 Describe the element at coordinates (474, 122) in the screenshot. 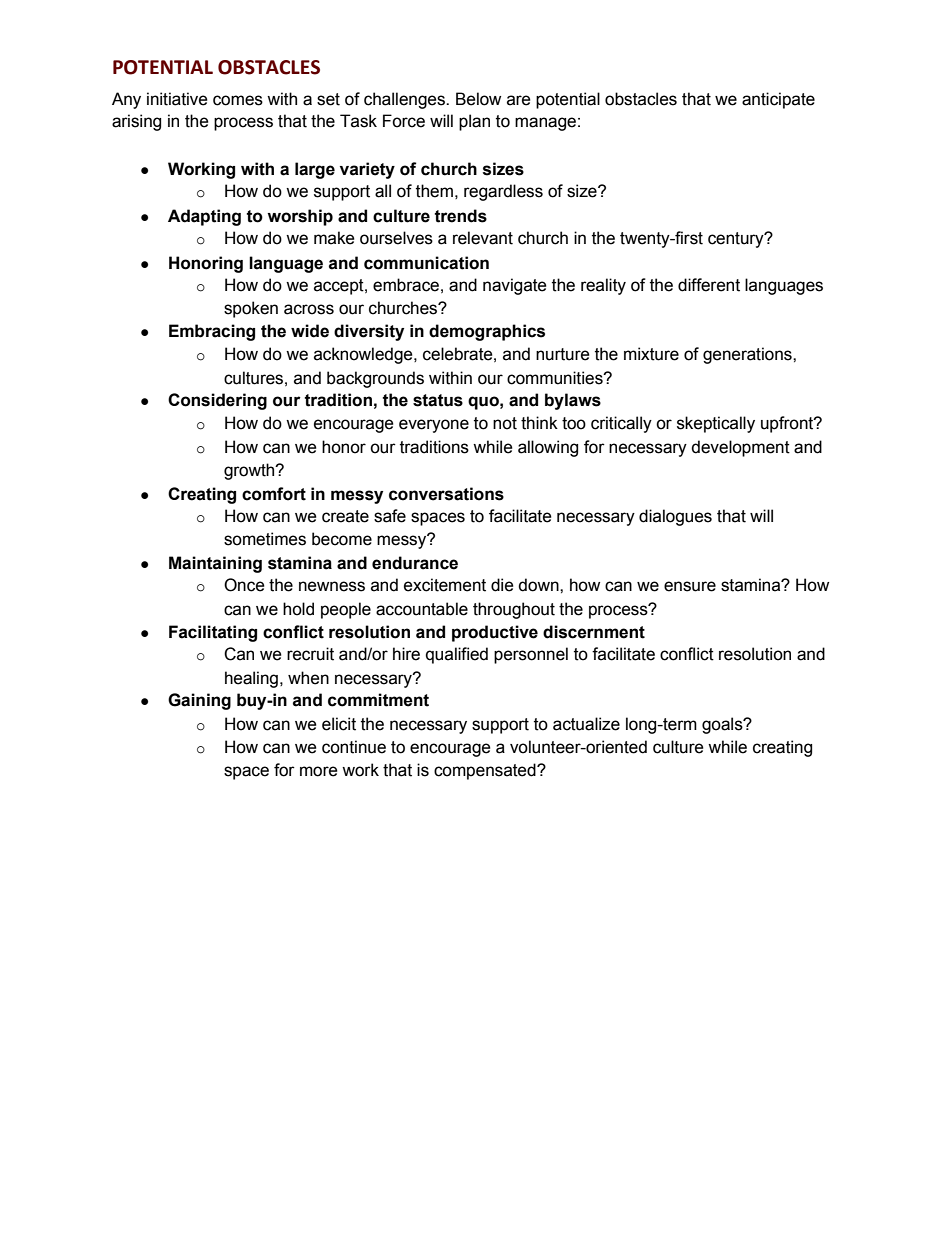

I see `plan` at that location.
